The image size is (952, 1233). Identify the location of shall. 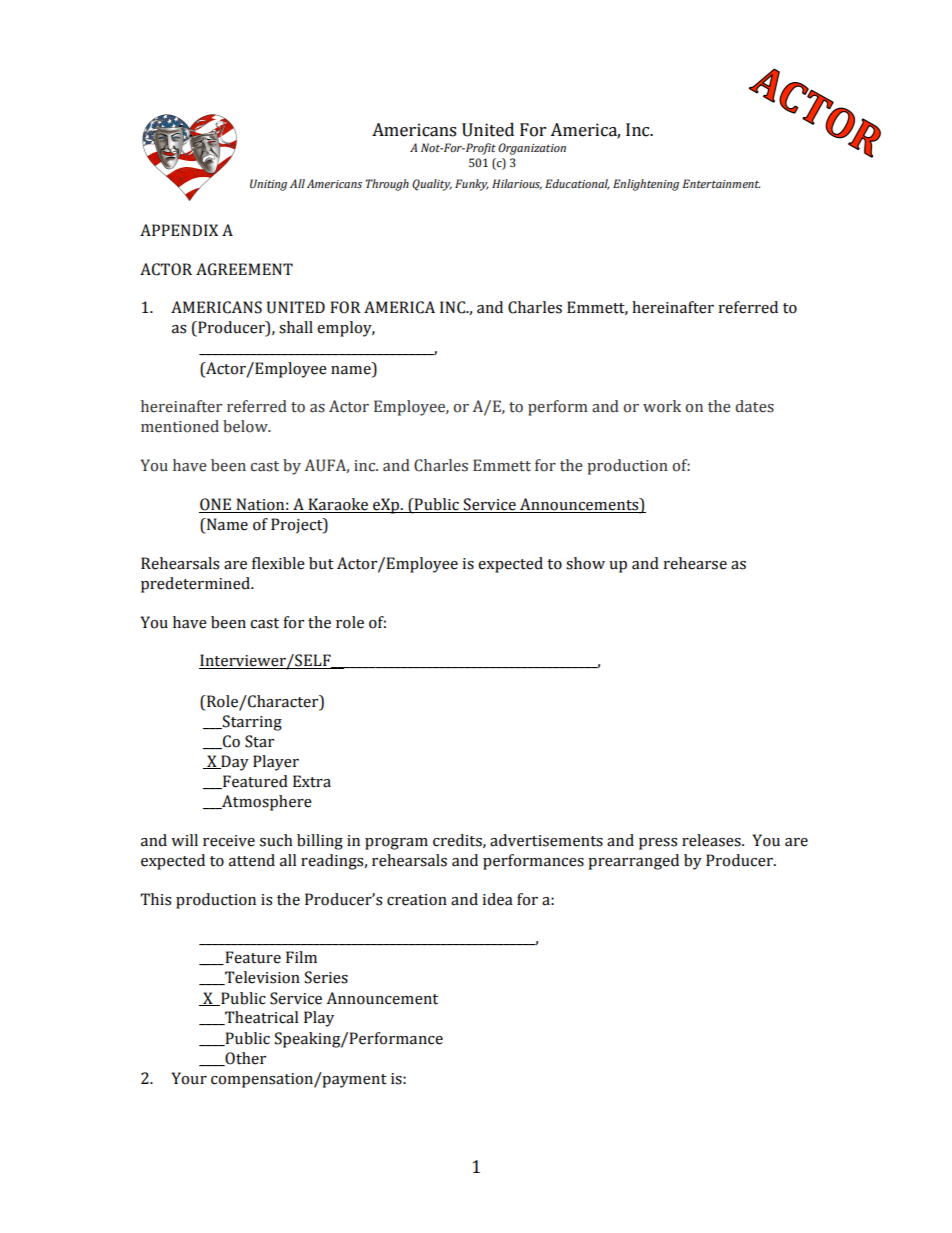
(296, 327).
